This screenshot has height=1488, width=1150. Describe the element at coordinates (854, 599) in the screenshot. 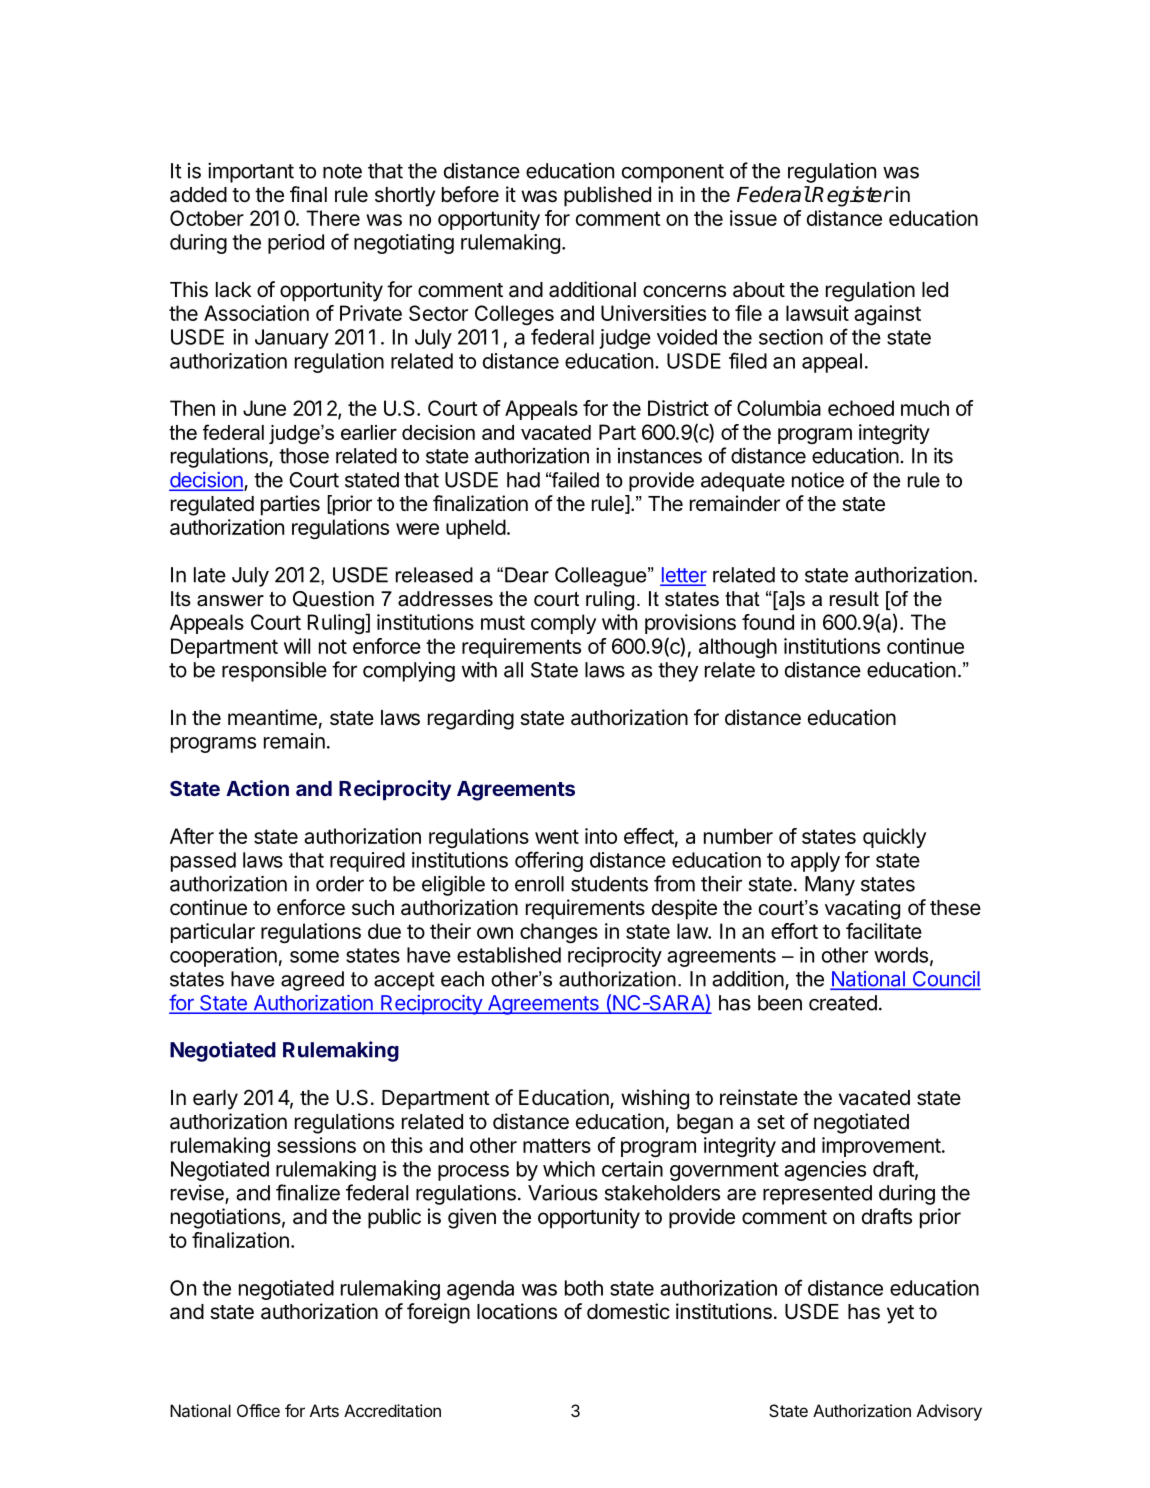

I see `result` at that location.
